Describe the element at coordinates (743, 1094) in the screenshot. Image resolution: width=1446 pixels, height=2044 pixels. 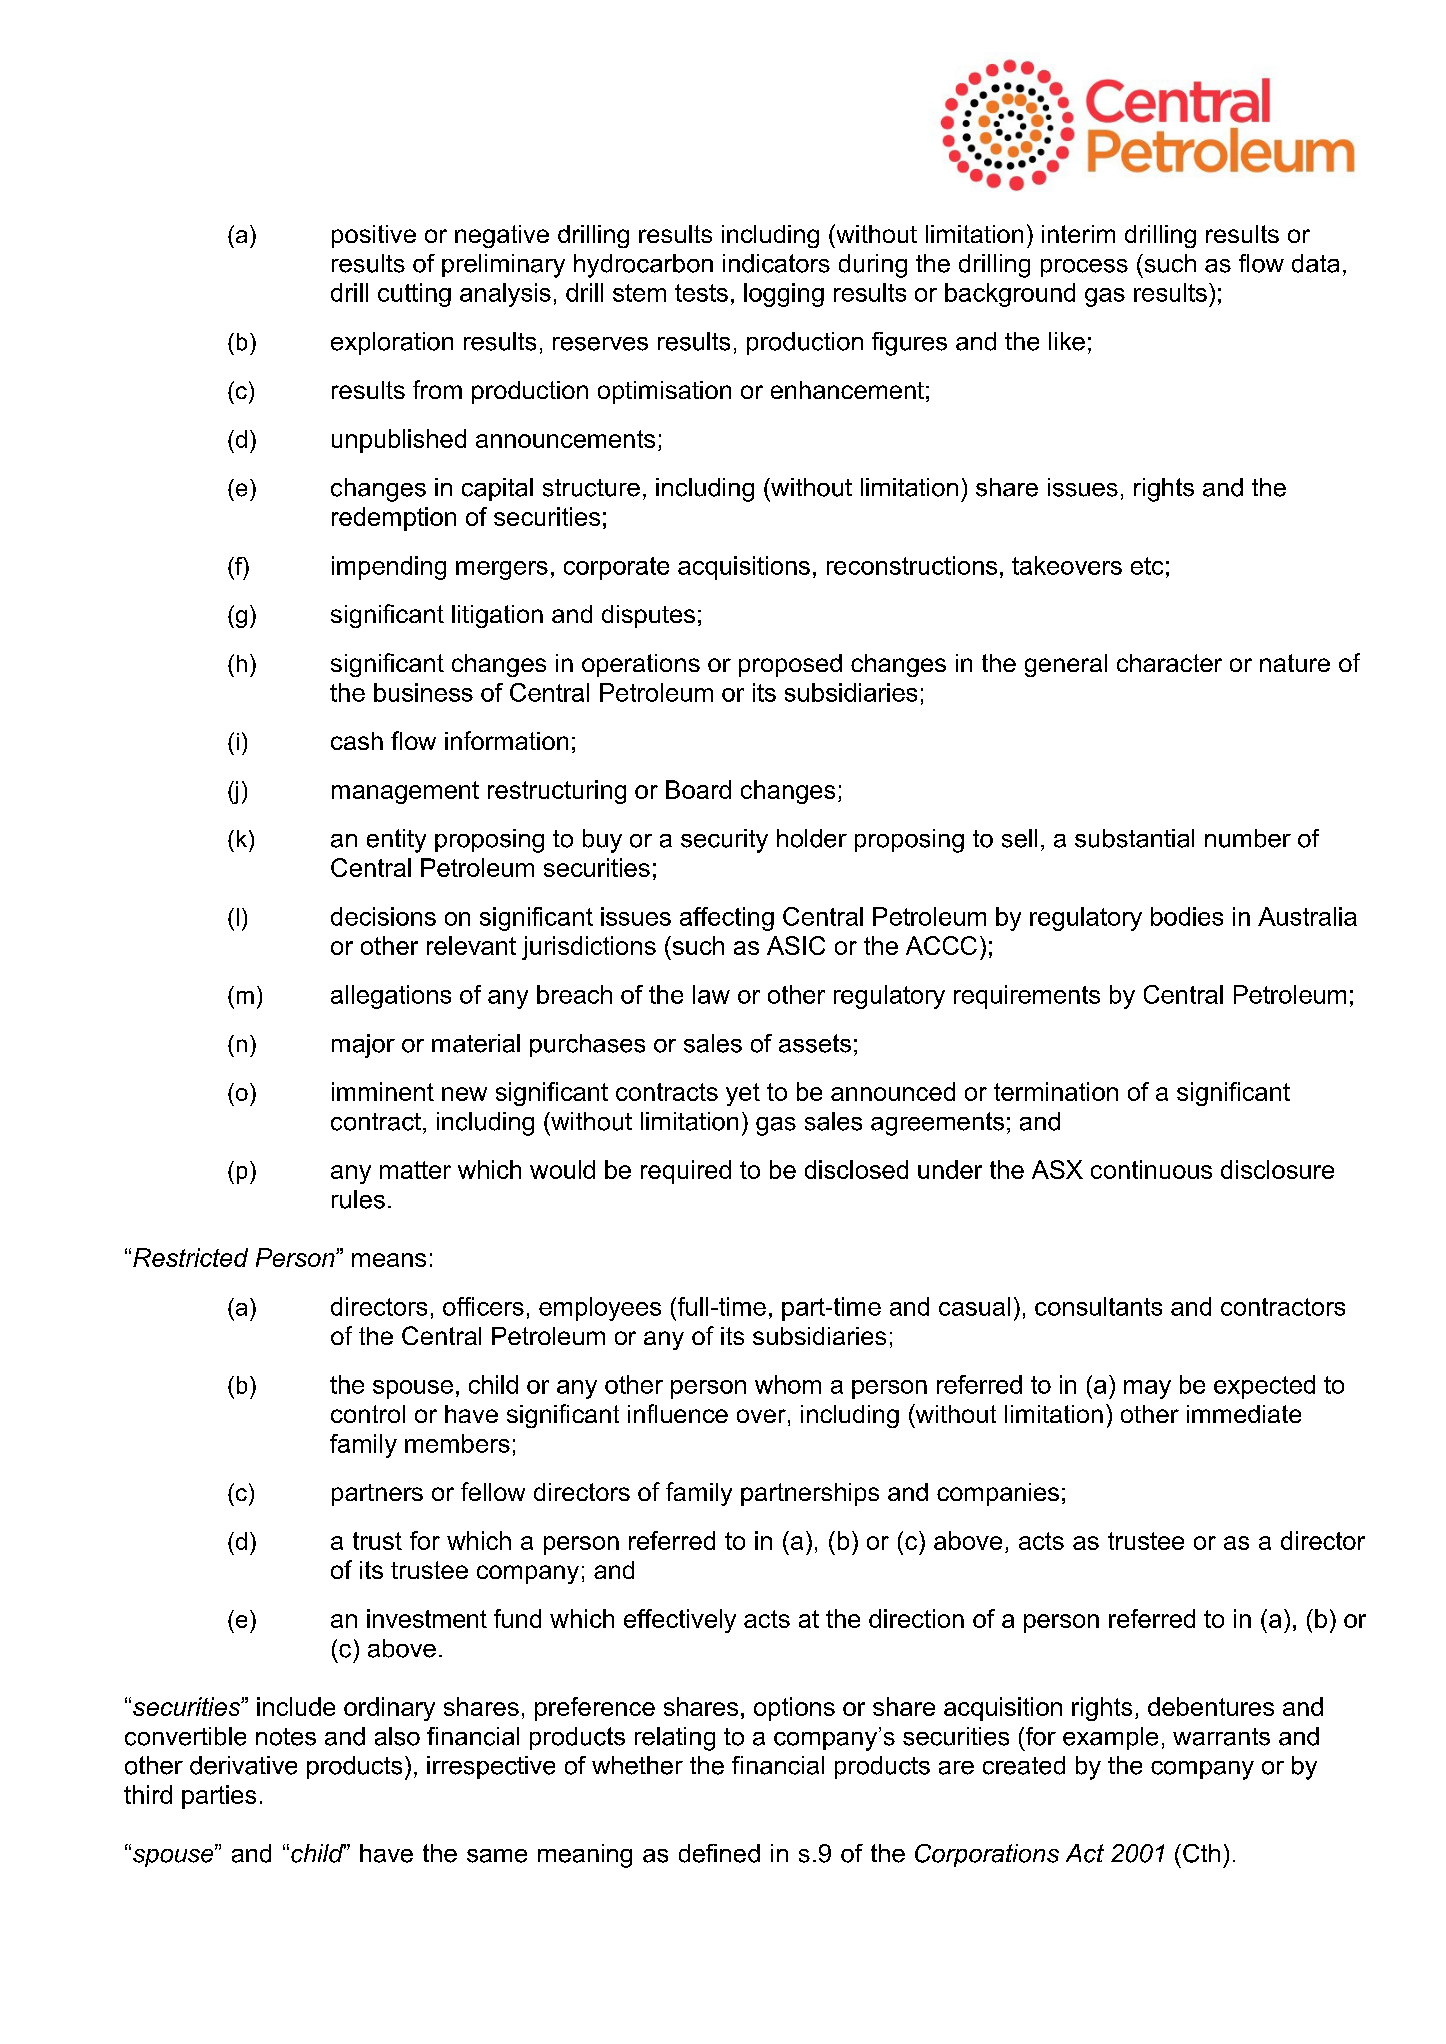
I see `yet` at that location.
